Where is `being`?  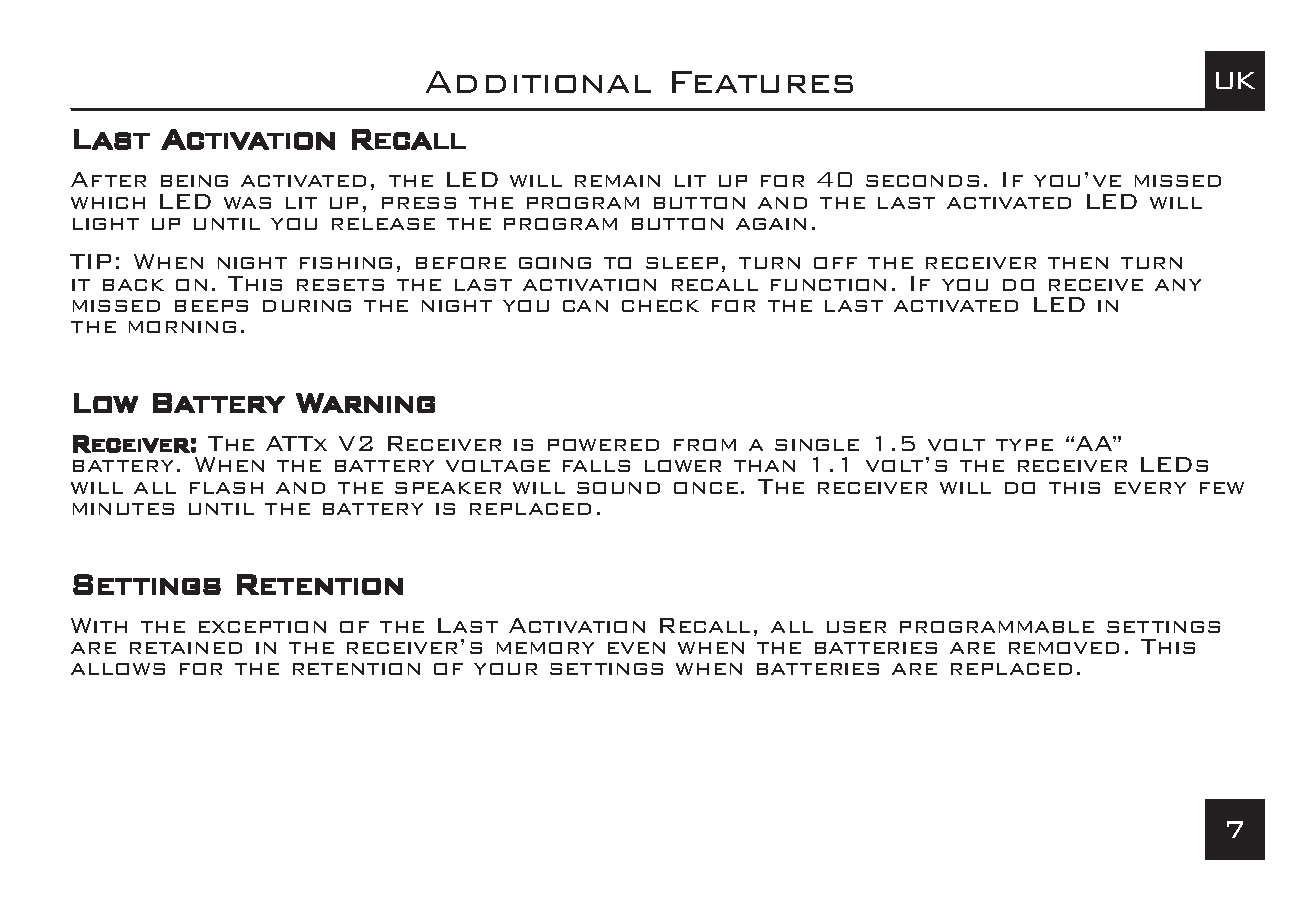 being is located at coordinates (194, 181).
